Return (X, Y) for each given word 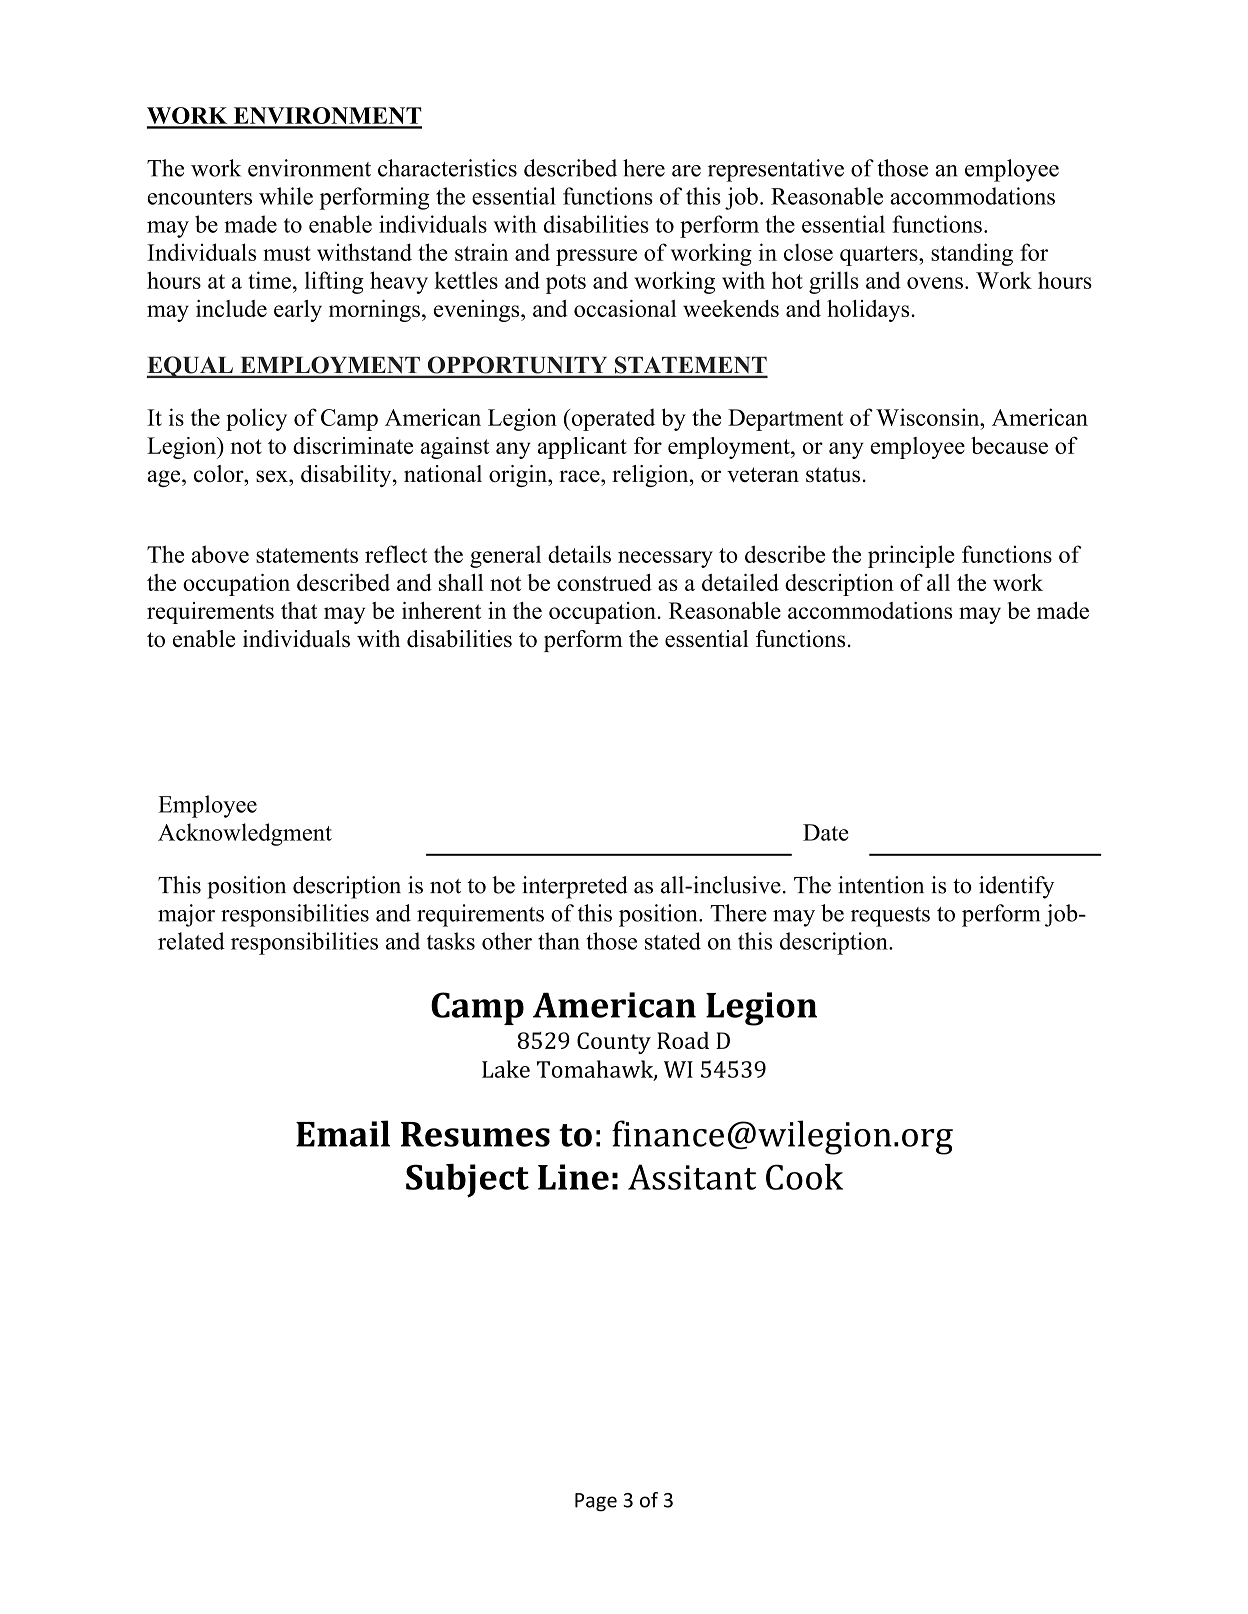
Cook (804, 1177)
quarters (880, 256)
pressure (596, 257)
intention (881, 885)
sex (273, 476)
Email (343, 1133)
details (579, 554)
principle (911, 556)
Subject (467, 1181)
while (286, 196)
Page (596, 1502)
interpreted (574, 887)
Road (683, 1040)
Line (573, 1177)
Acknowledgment (245, 834)
